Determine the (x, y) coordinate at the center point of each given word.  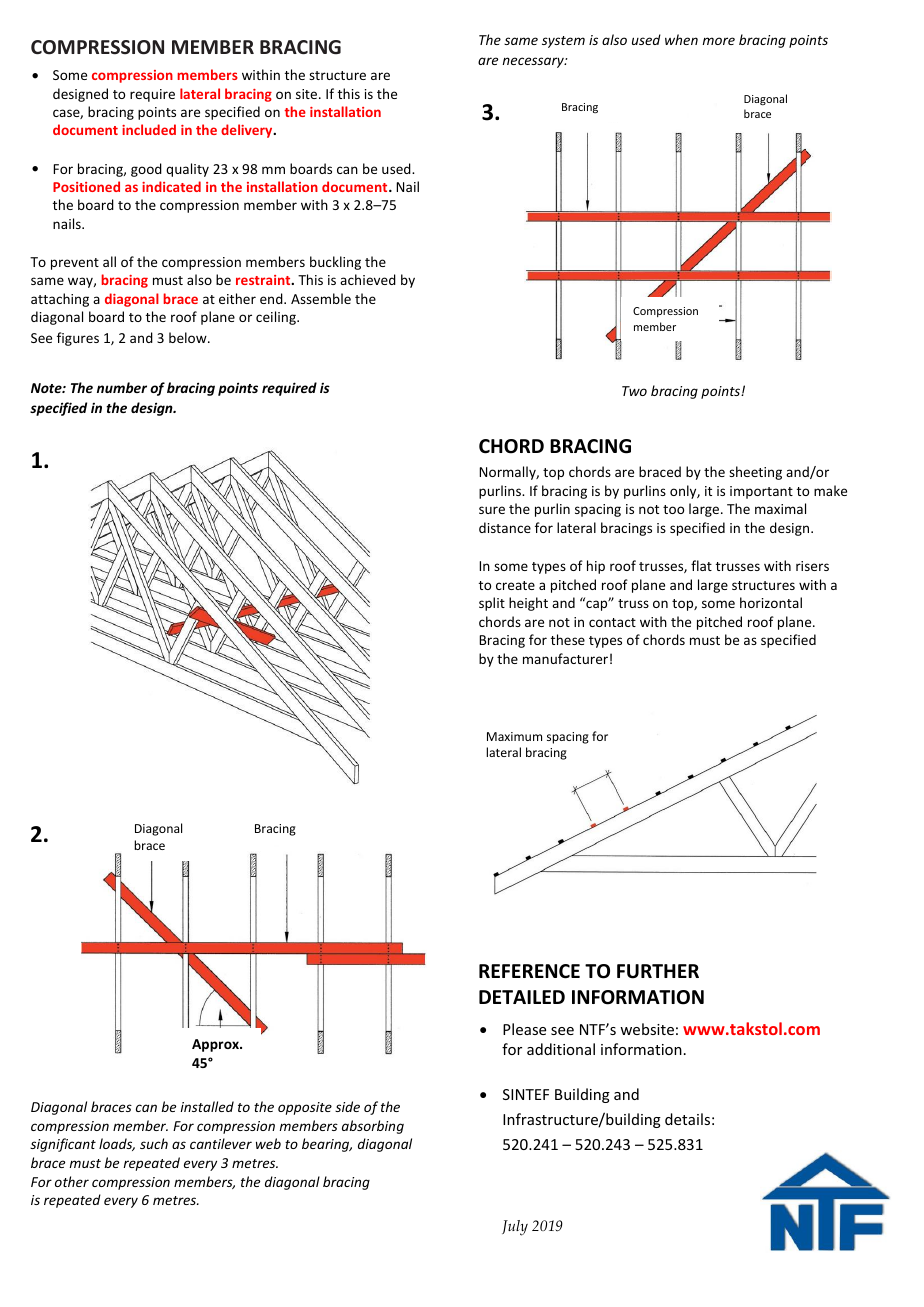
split (492, 604)
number (122, 387)
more (718, 41)
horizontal (771, 602)
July (515, 1228)
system (563, 42)
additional (561, 1049)
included (149, 129)
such (154, 1143)
